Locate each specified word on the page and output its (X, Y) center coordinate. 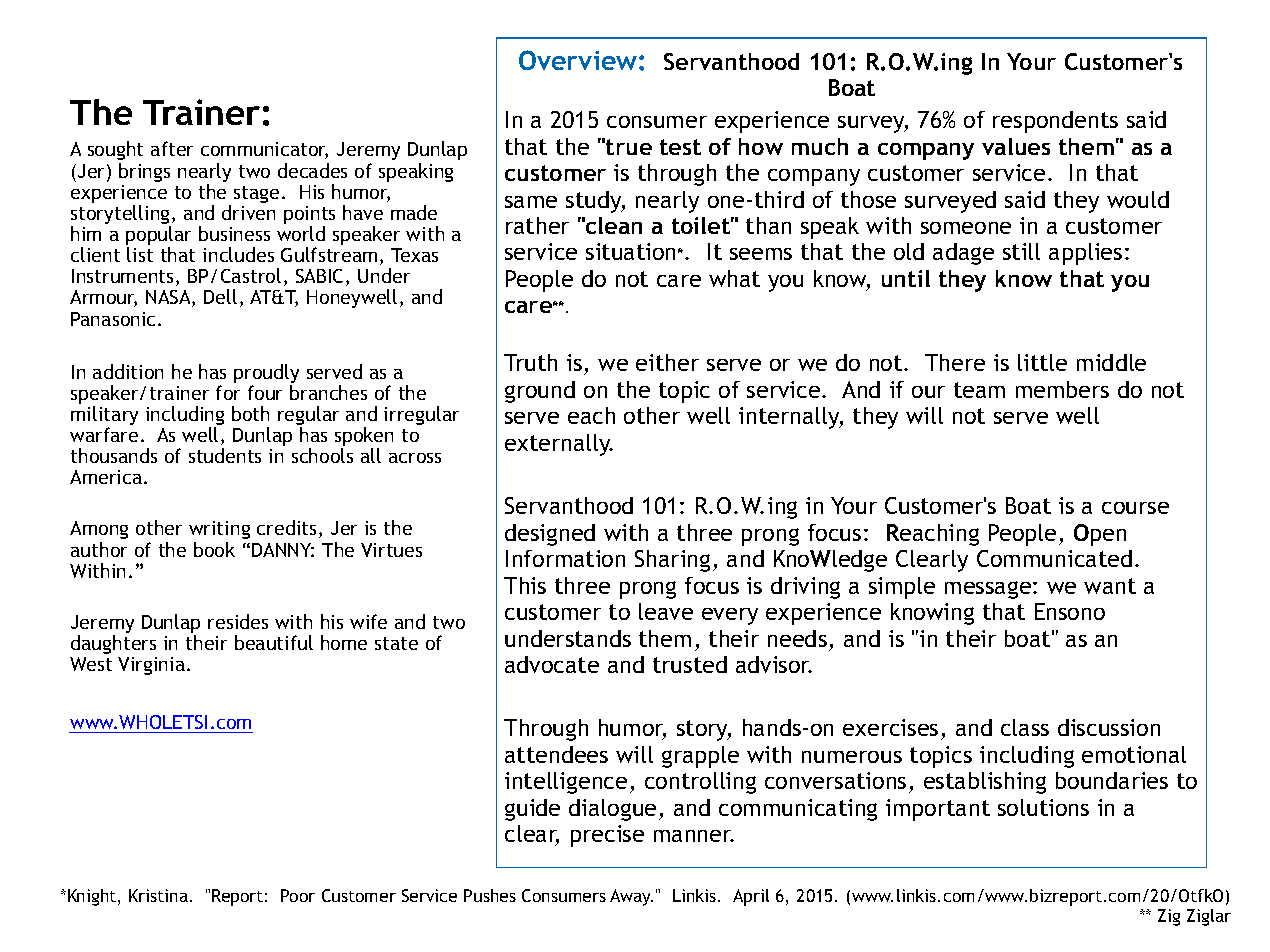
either (667, 362)
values (1016, 146)
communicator (264, 150)
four (265, 392)
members (1062, 389)
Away (631, 897)
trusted (690, 664)
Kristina (158, 895)
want (1110, 586)
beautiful (274, 642)
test (680, 147)
